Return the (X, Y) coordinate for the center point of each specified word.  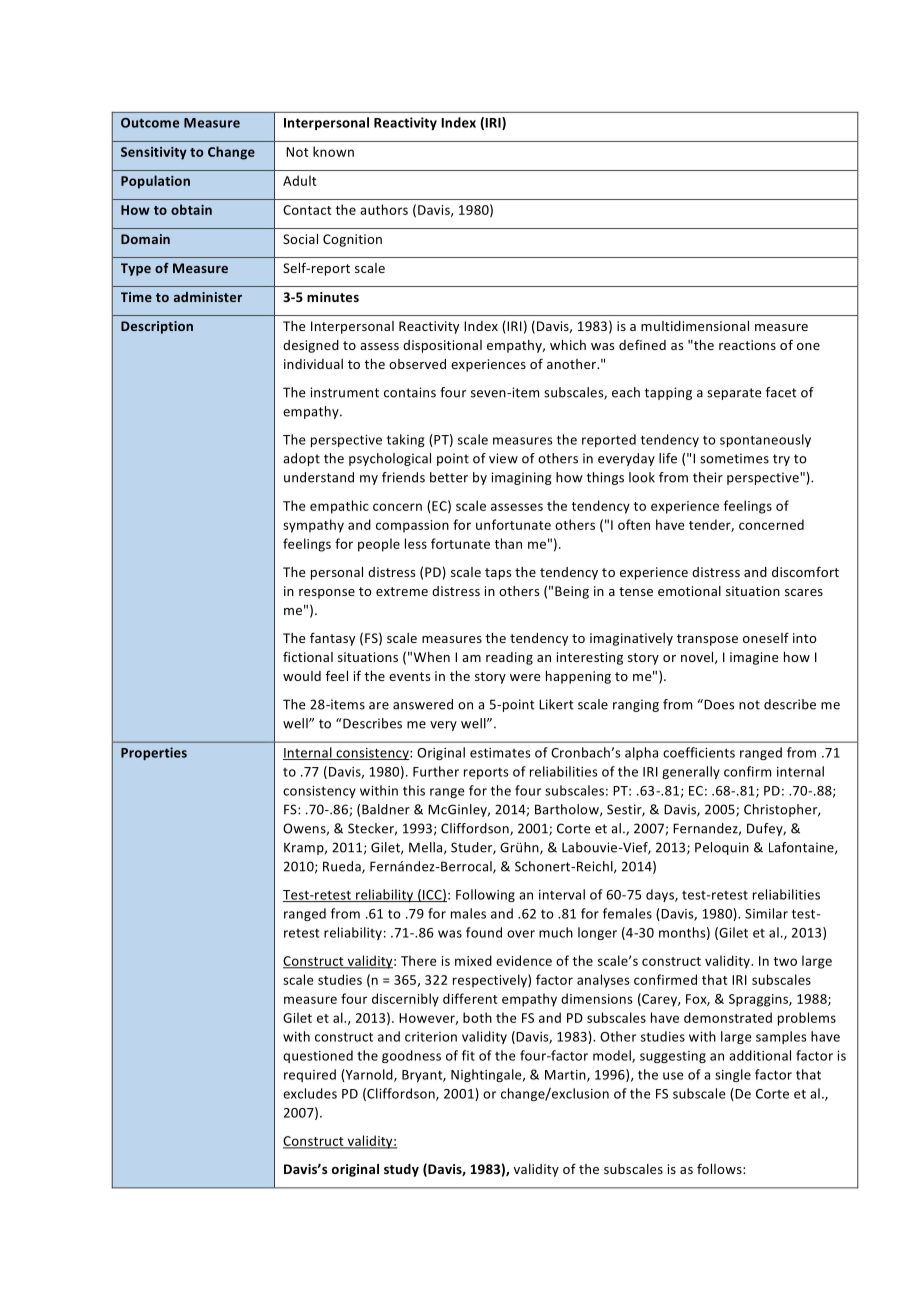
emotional (689, 591)
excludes (310, 1093)
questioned (318, 1056)
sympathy (313, 526)
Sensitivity (154, 153)
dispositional (442, 346)
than (508, 543)
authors (384, 209)
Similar (766, 913)
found (484, 932)
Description (157, 327)
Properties (154, 753)
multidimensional (695, 326)
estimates (500, 753)
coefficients (699, 752)
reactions (747, 345)
